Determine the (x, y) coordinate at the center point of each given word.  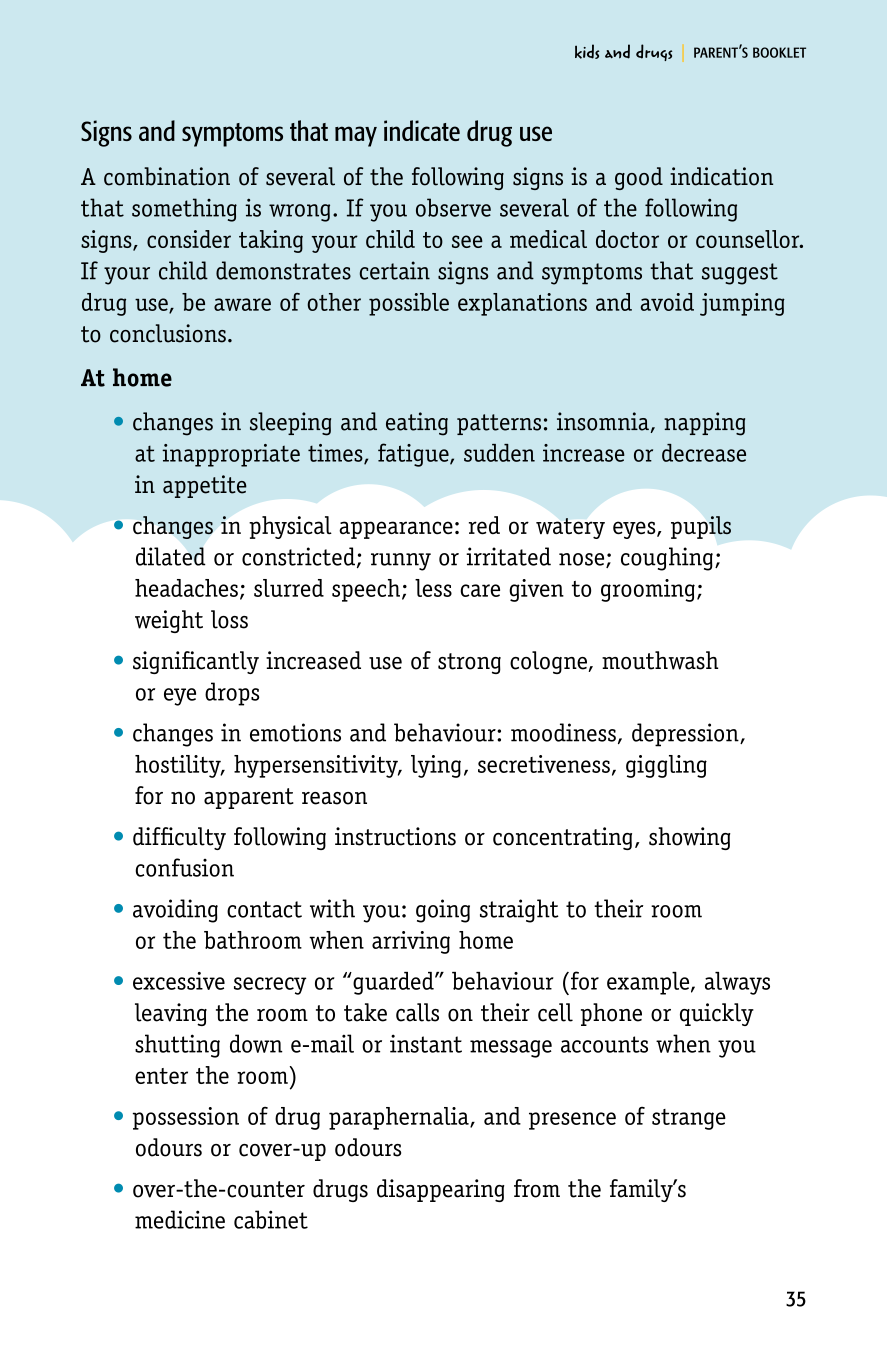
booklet (779, 52)
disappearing (441, 1190)
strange (689, 1119)
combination (167, 176)
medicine (180, 1219)
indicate (422, 130)
